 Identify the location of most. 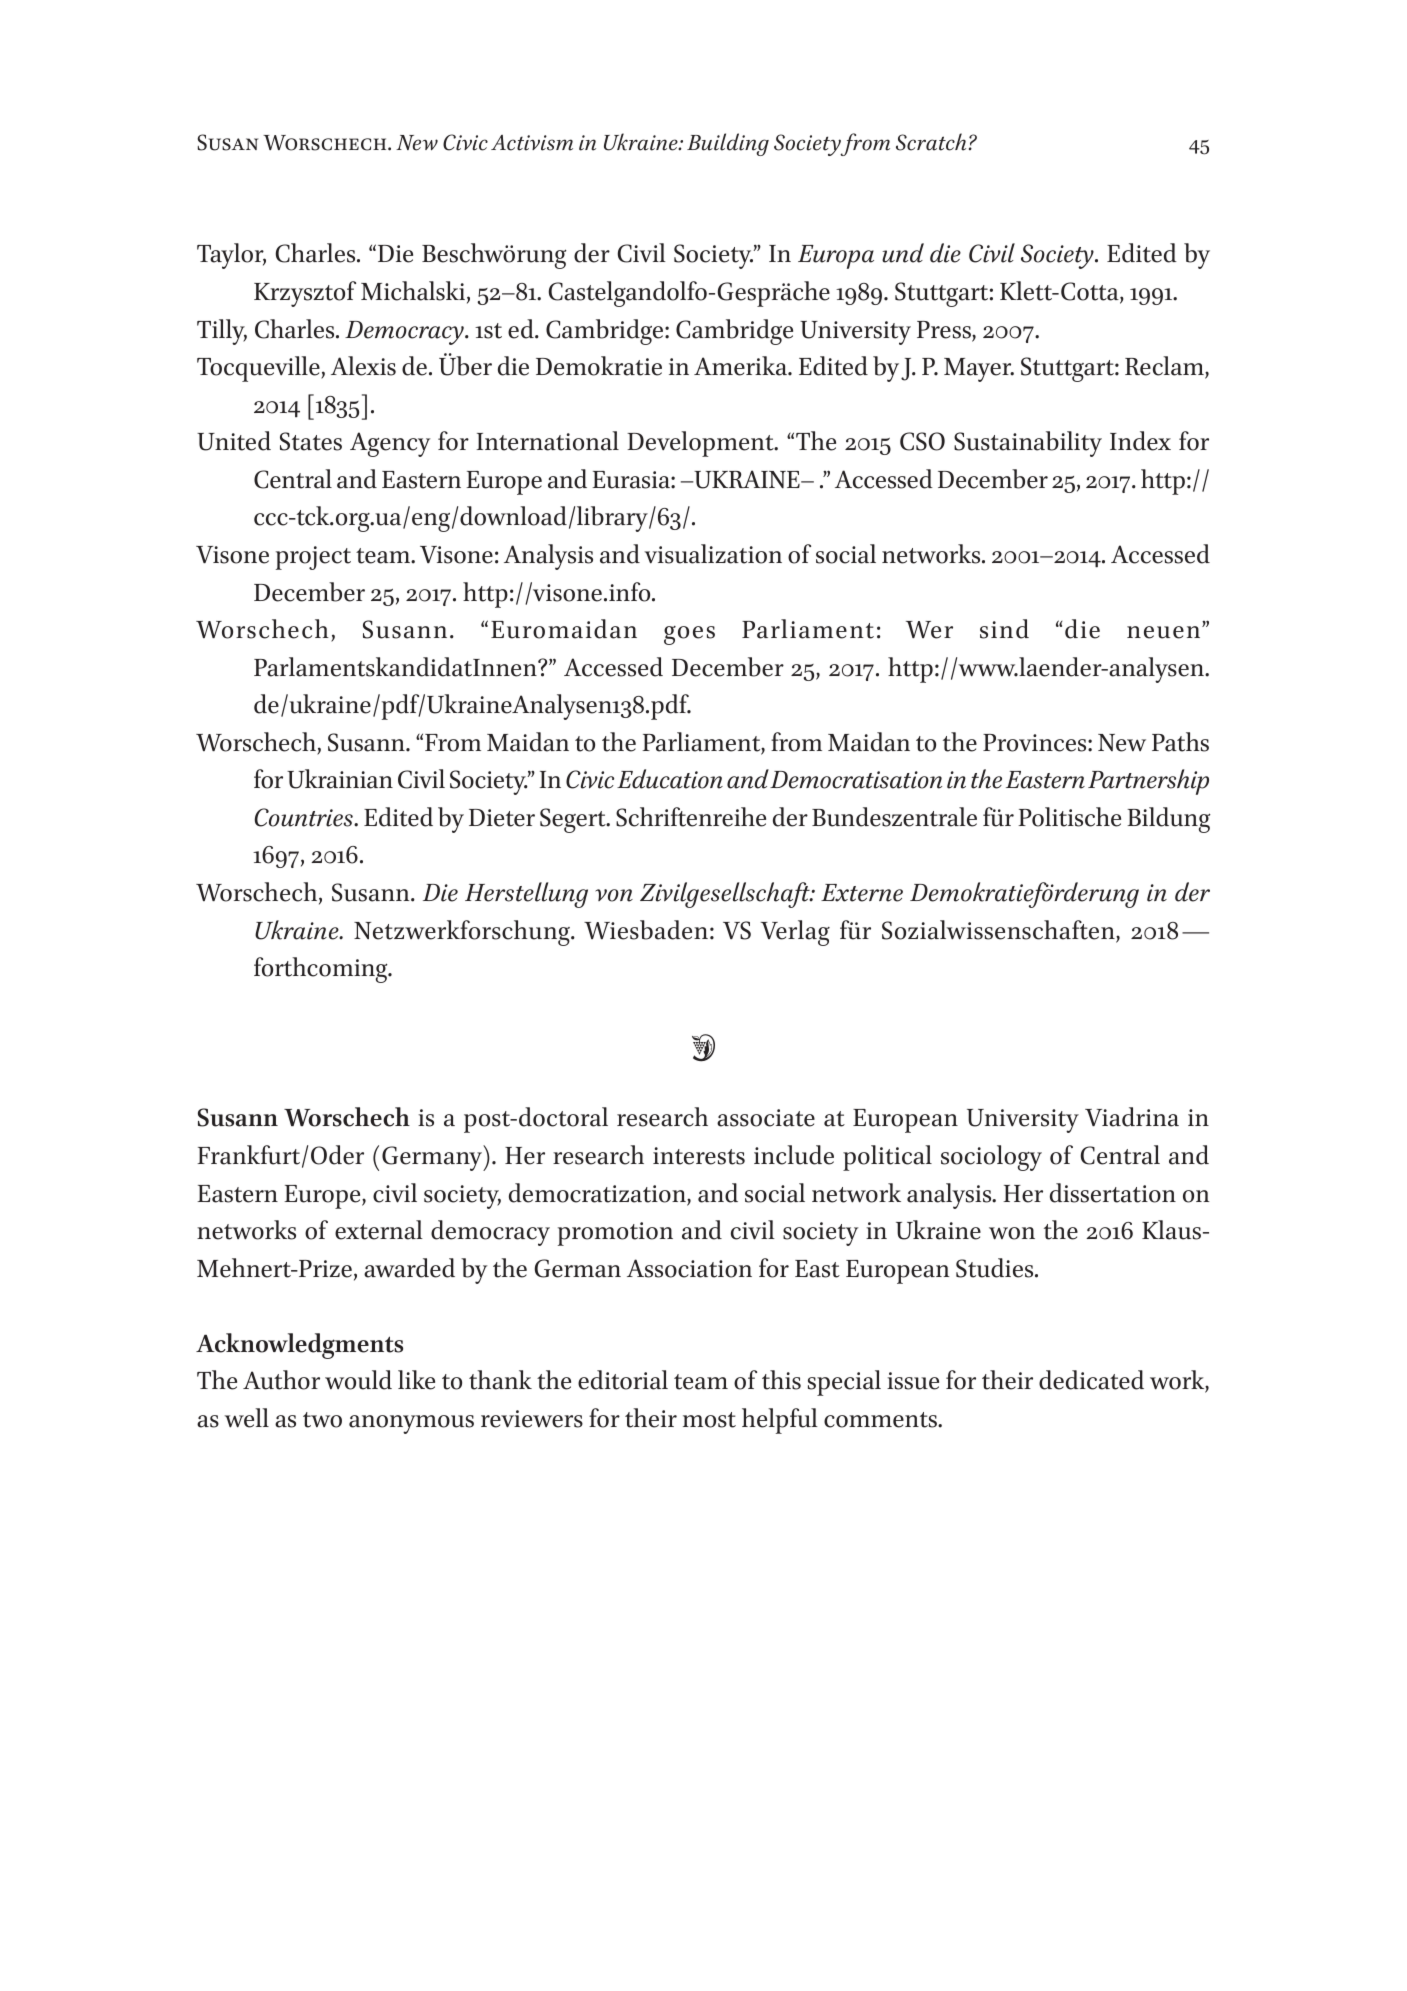
(709, 1420).
